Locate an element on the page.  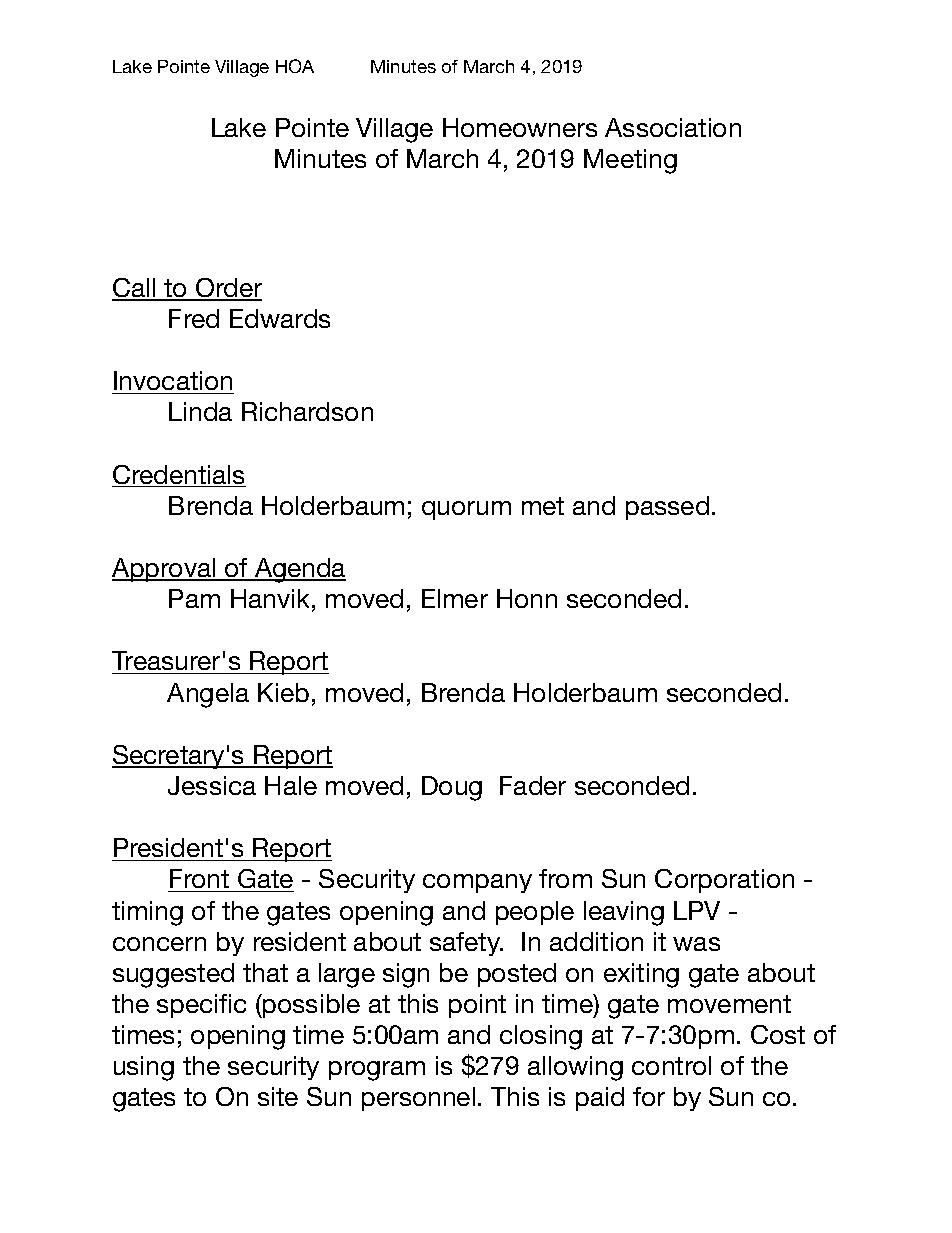
using is located at coordinates (144, 1068).
